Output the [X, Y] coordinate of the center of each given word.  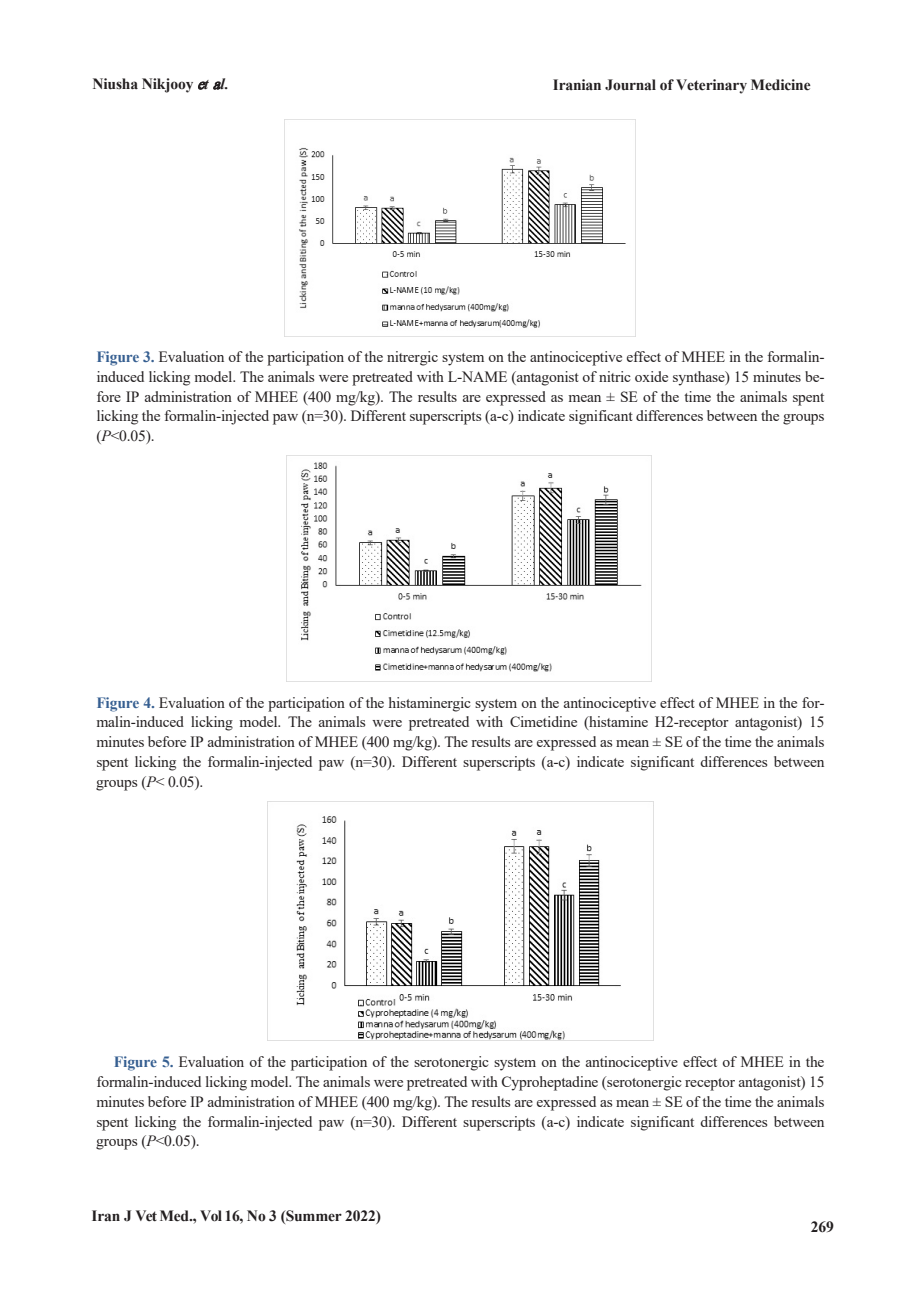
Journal [630, 85]
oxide [651, 376]
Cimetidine [543, 721]
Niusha [115, 84]
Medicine [781, 85]
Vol [211, 1216]
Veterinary [711, 86]
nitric [615, 376]
